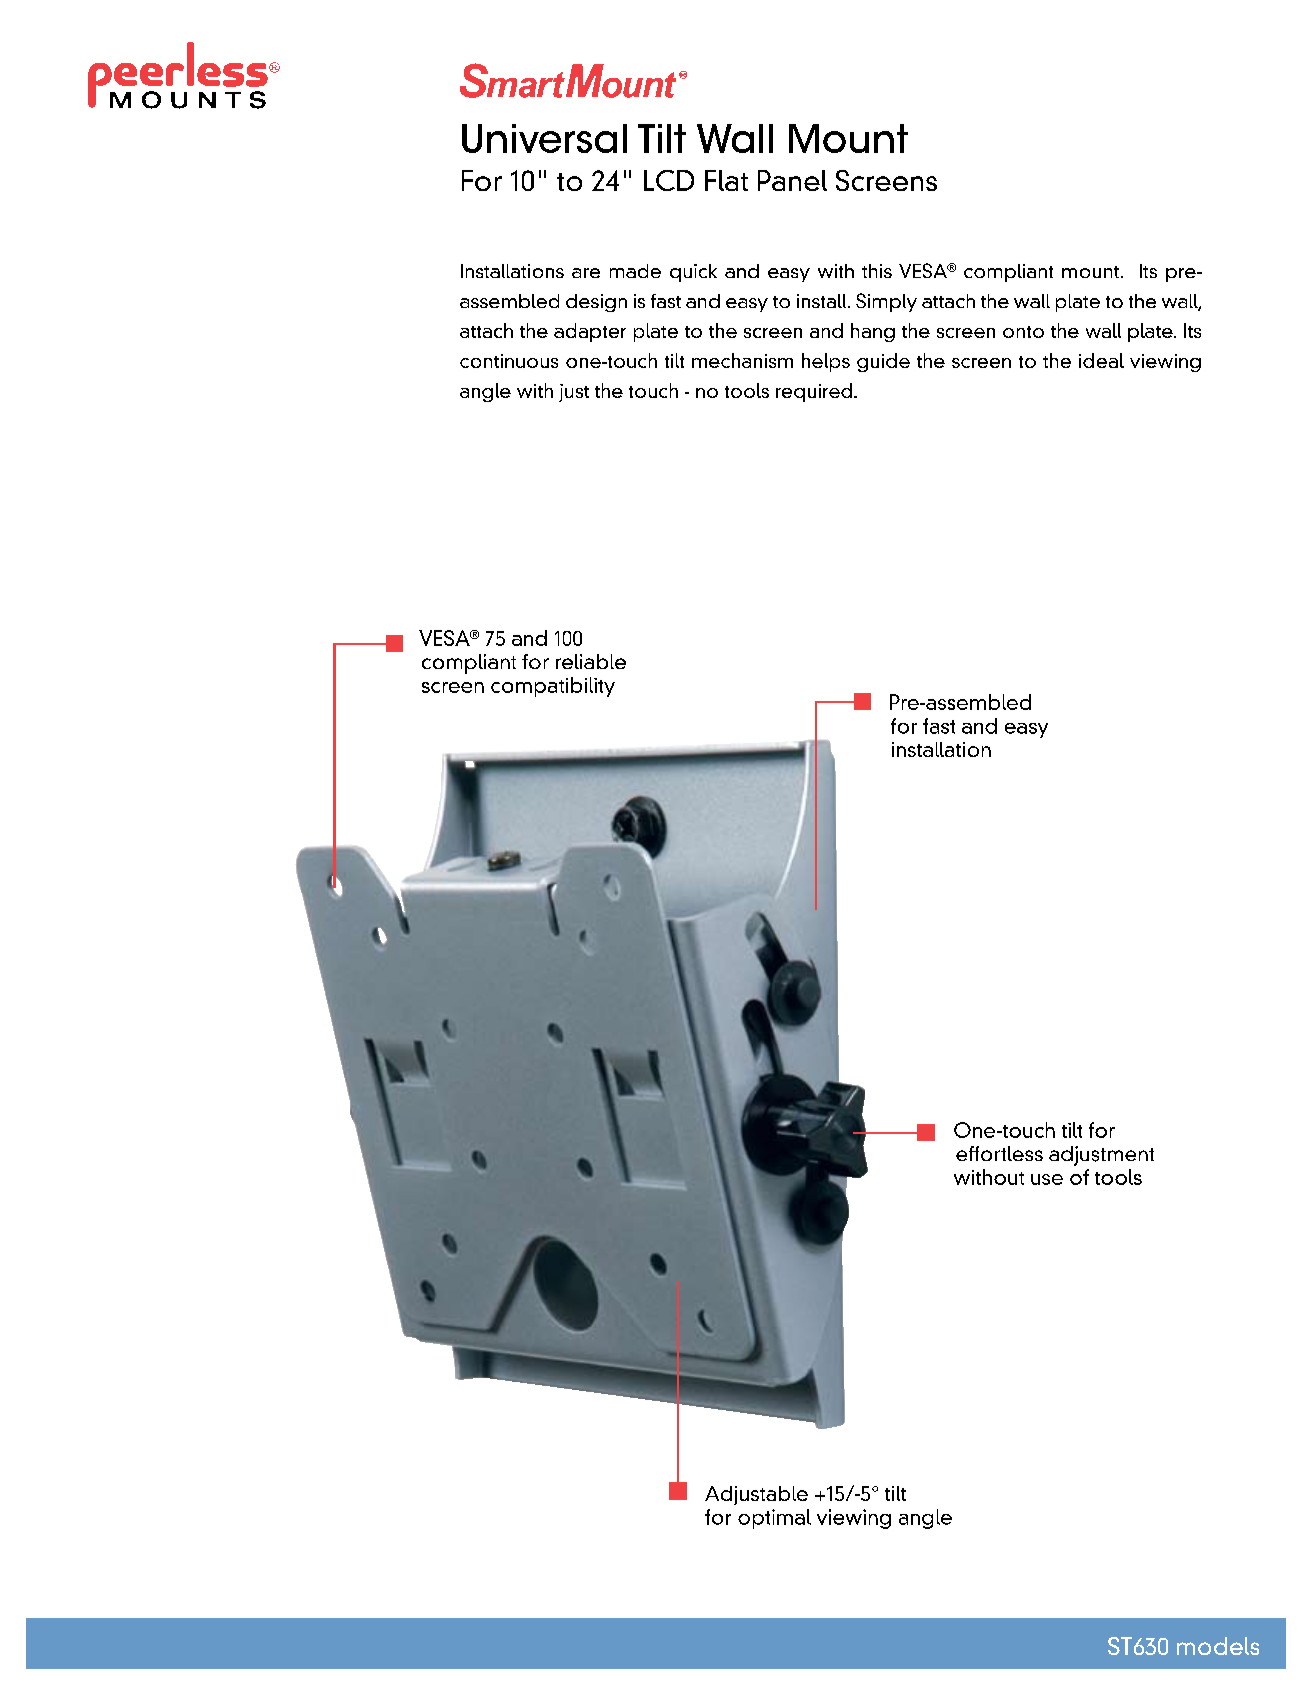  Describe the element at coordinates (1218, 1646) in the screenshot. I see `models` at that location.
